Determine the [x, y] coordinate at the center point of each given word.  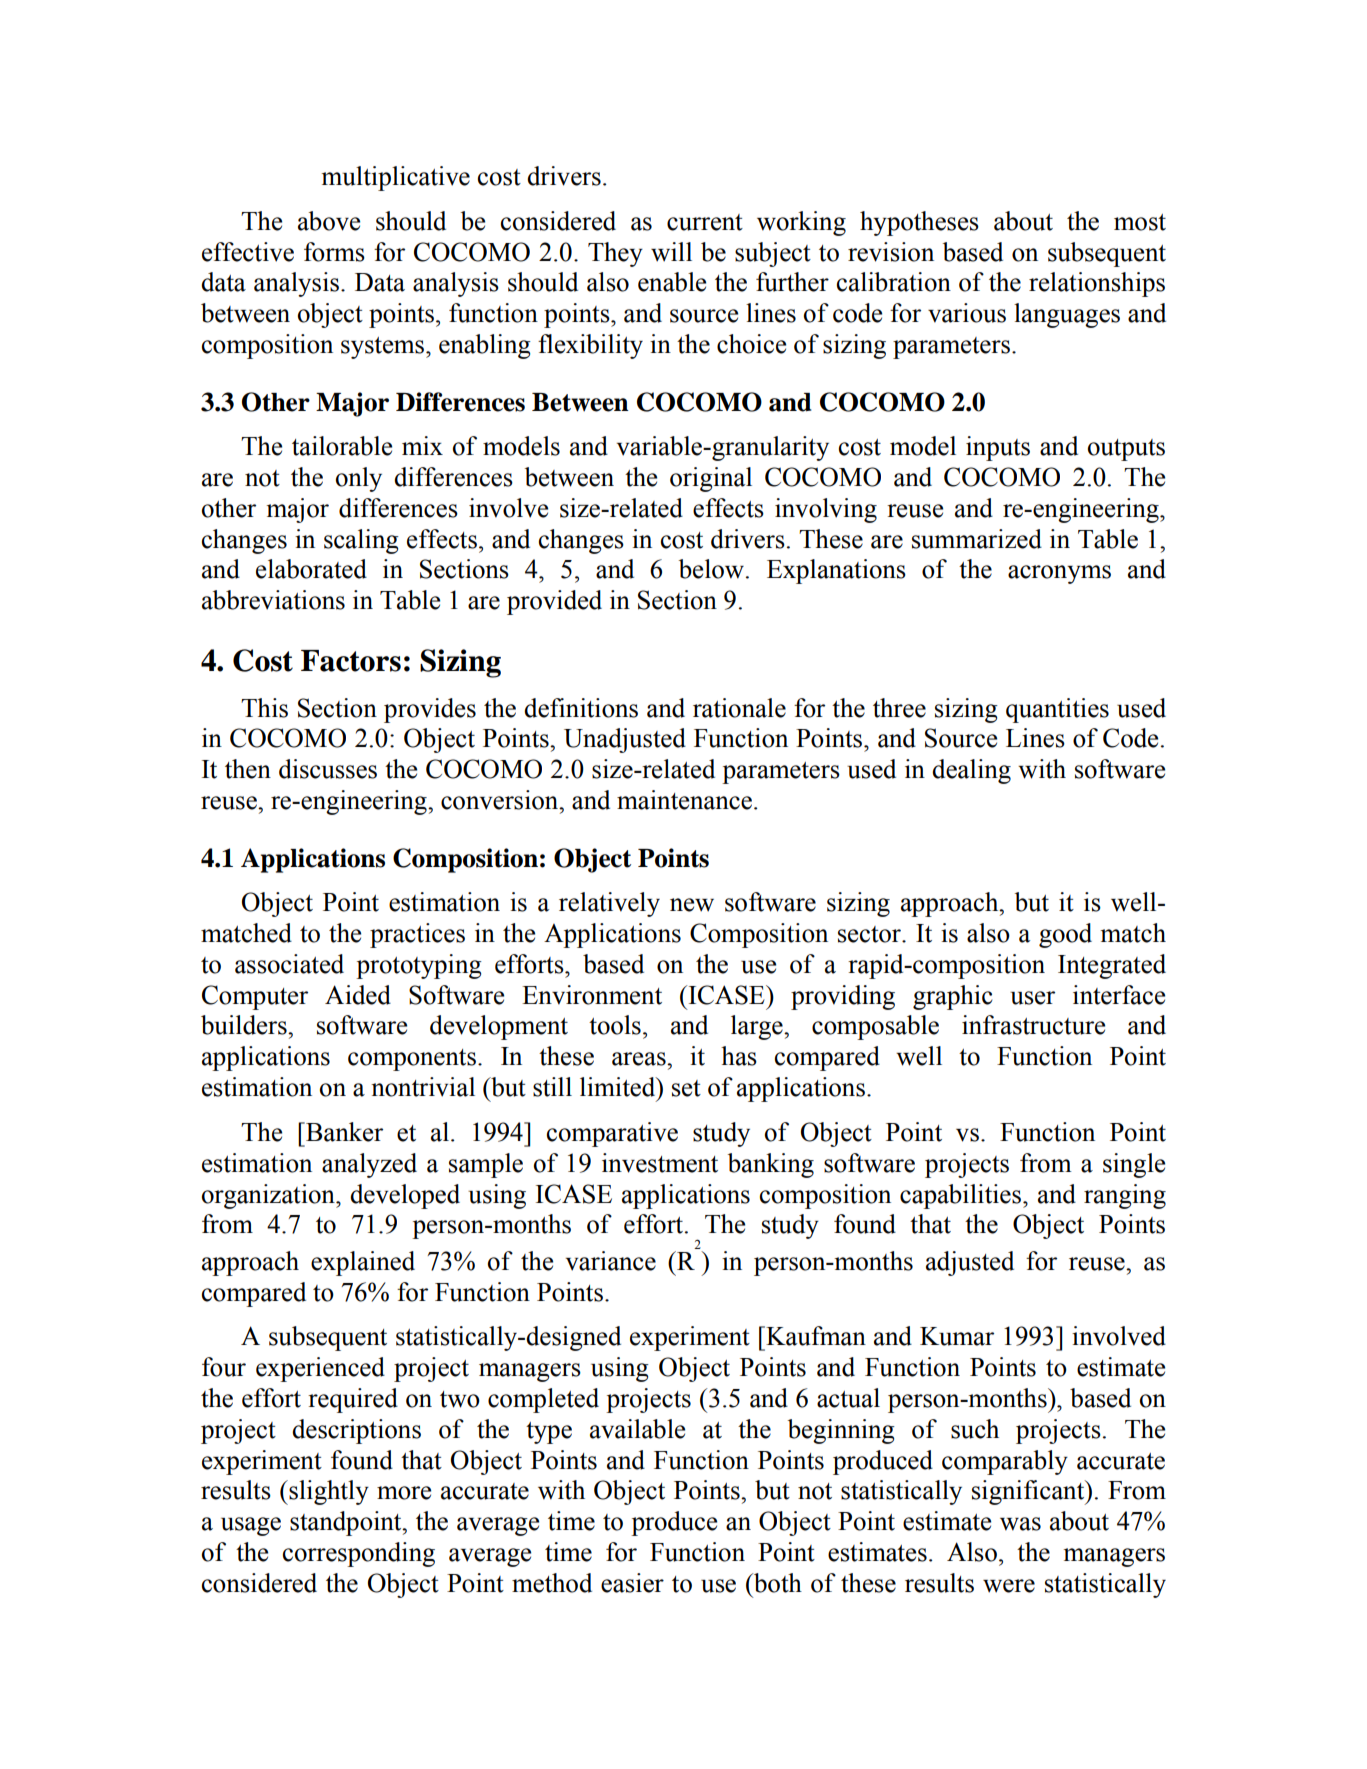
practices [417, 935]
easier [632, 1583]
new [692, 905]
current [705, 222]
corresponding [359, 1554]
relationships [1097, 284]
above [329, 221]
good [1065, 935]
